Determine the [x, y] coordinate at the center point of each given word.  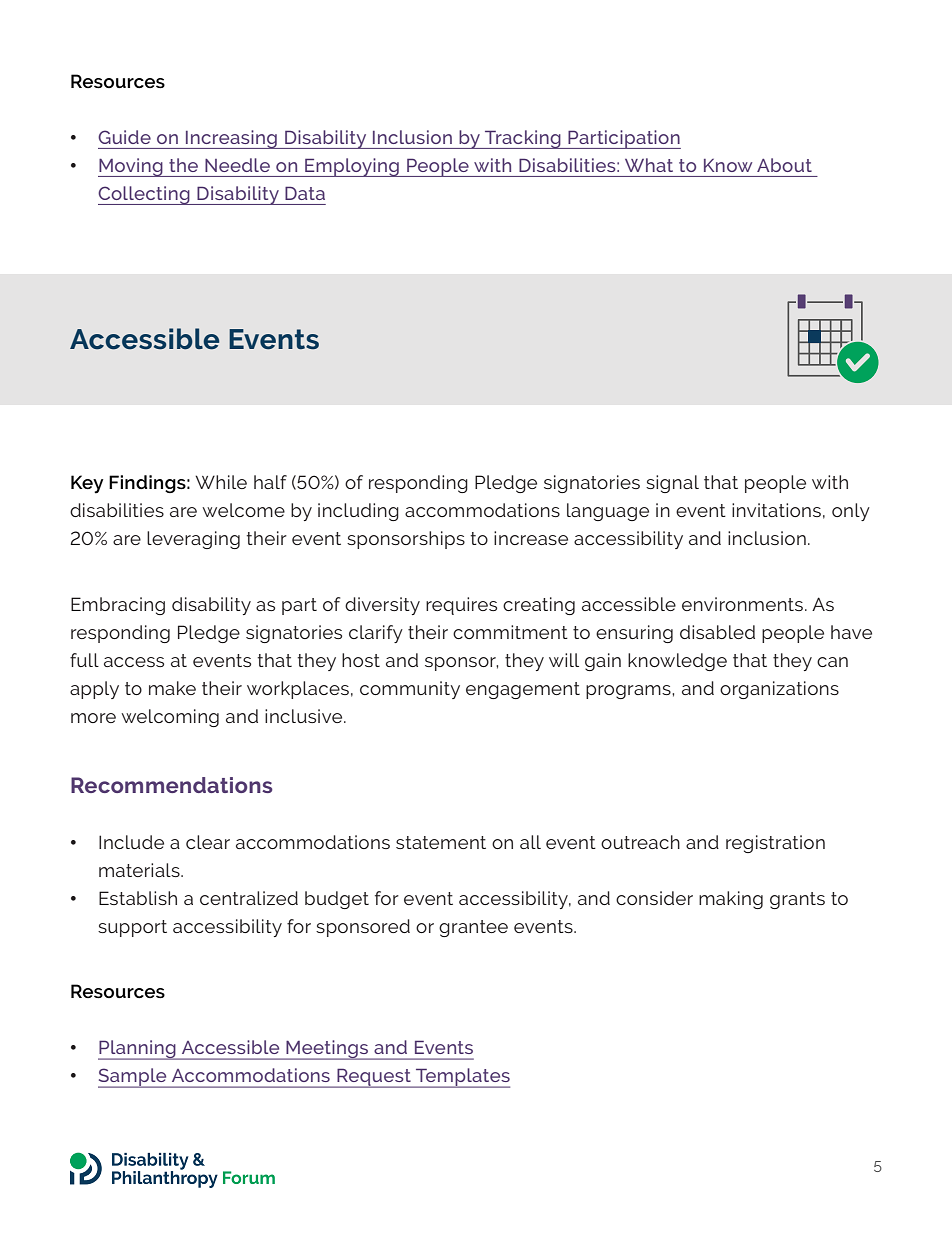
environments [742, 604]
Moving [131, 167]
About [784, 165]
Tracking [523, 139]
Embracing [118, 606]
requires [461, 606]
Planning [138, 1050]
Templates [462, 1078]
